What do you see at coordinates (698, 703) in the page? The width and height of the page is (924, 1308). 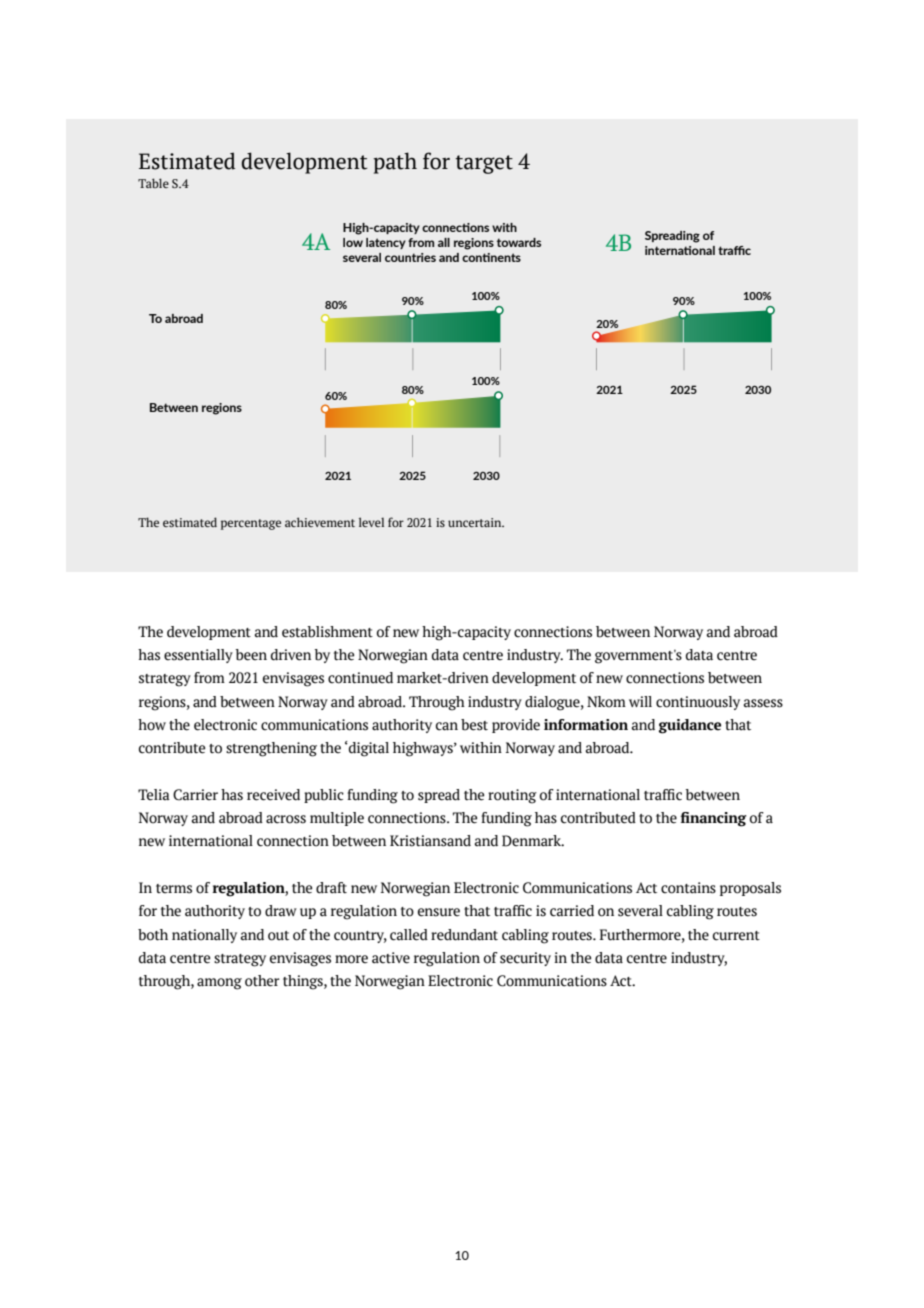 I see `continuously` at bounding box center [698, 703].
